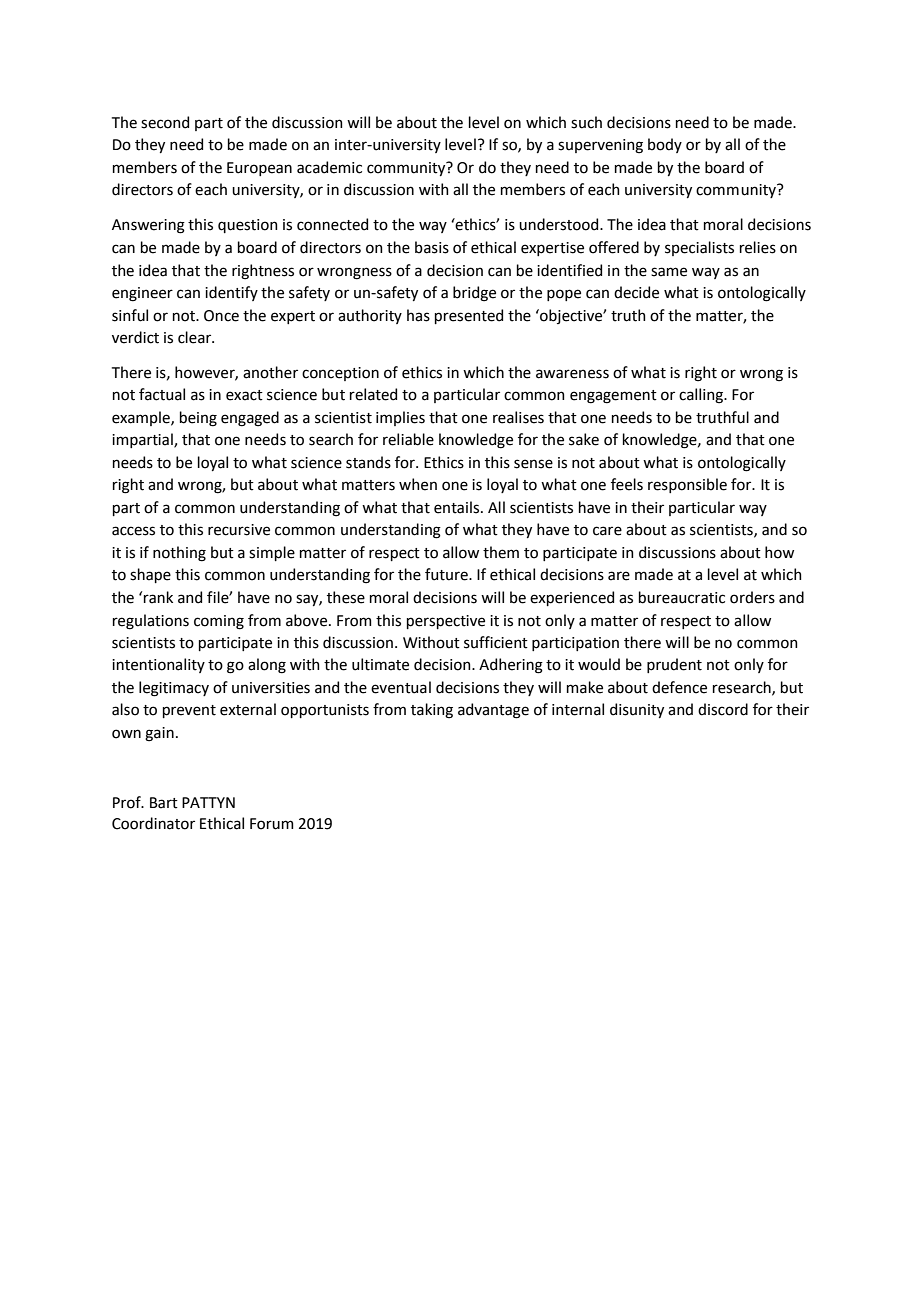 The width and height of the page is (924, 1307). Describe the element at coordinates (687, 485) in the page. I see `responsible` at that location.
